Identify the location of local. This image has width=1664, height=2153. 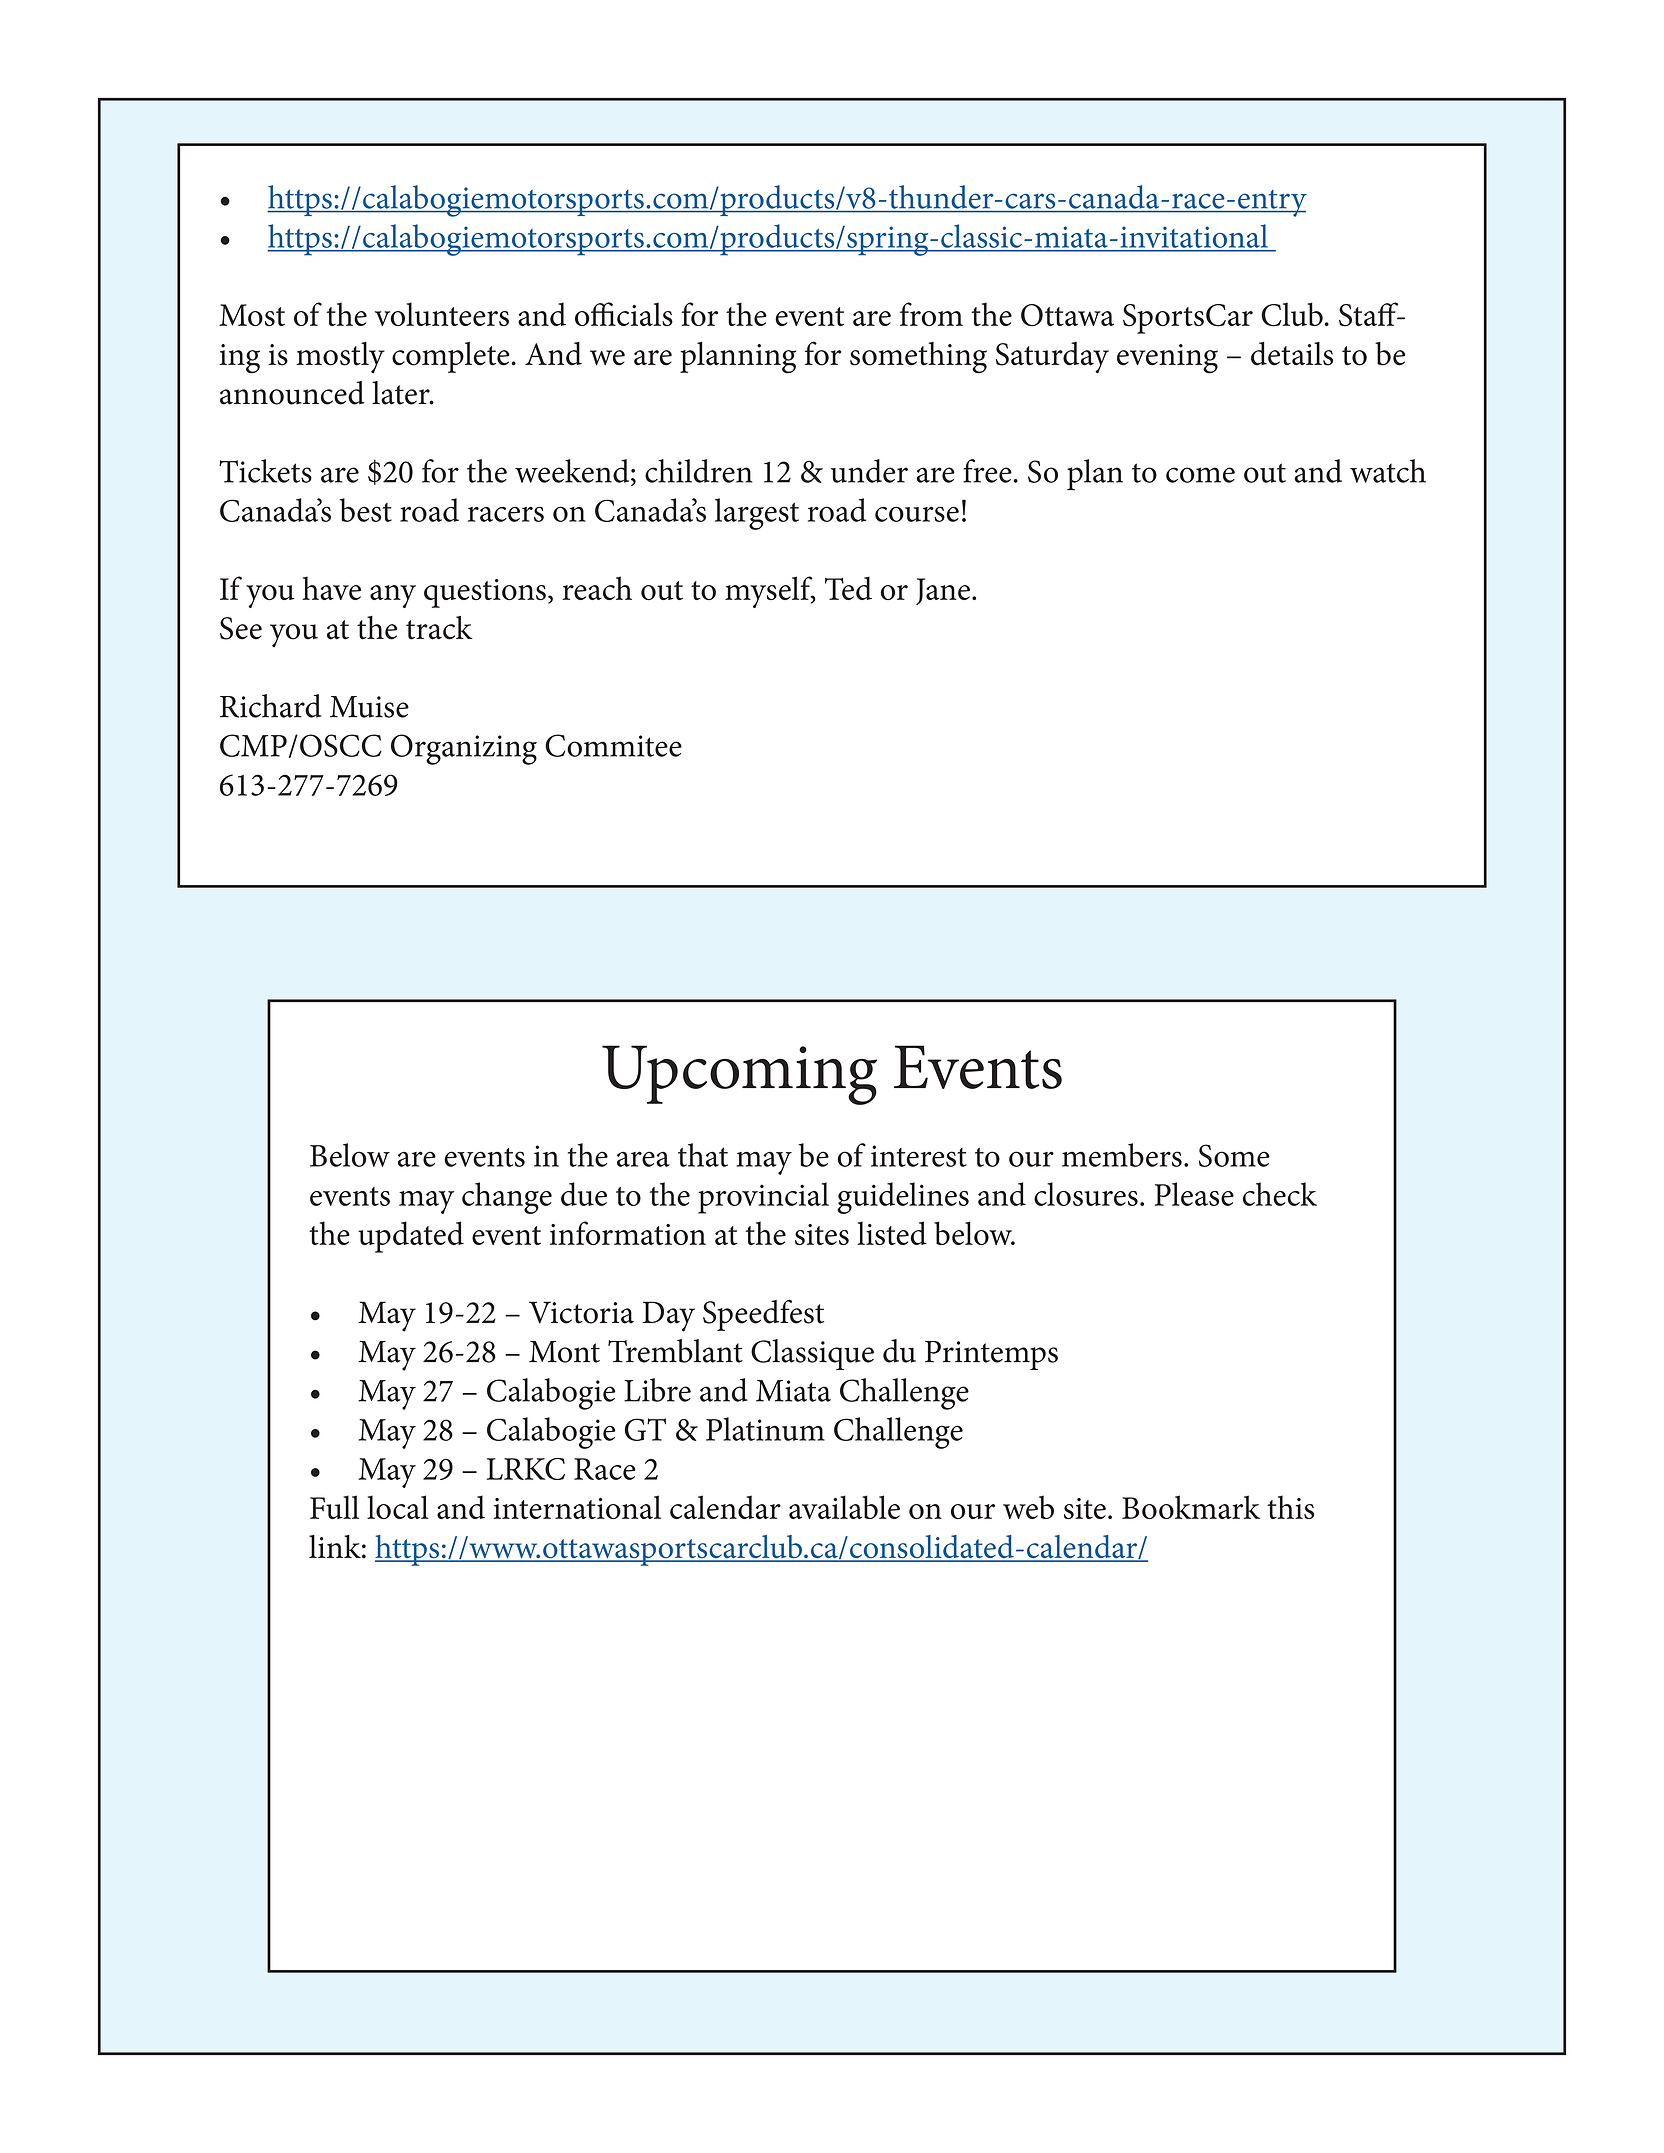
(398, 1507).
